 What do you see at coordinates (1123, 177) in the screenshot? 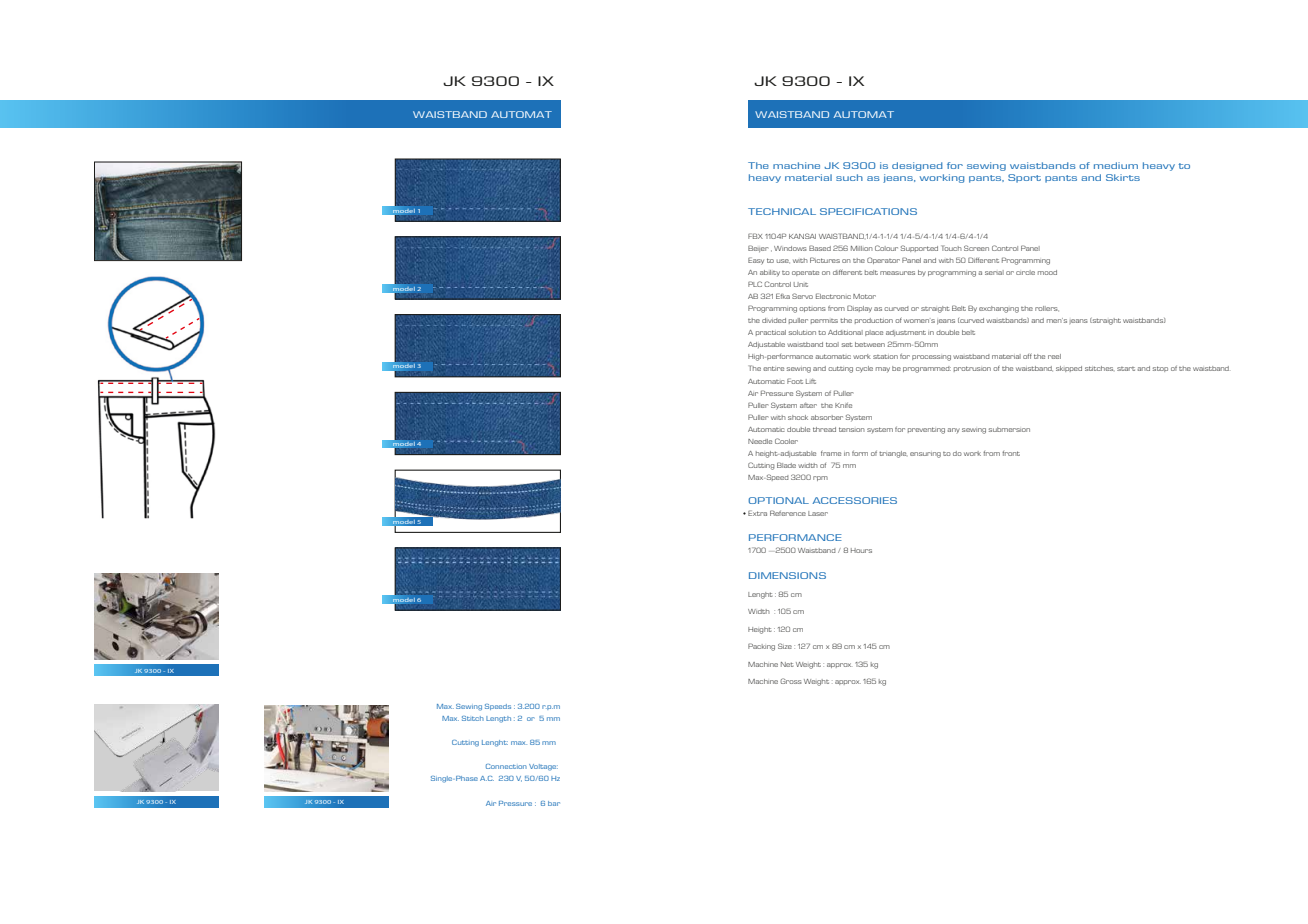
I see `Skirts` at bounding box center [1123, 177].
